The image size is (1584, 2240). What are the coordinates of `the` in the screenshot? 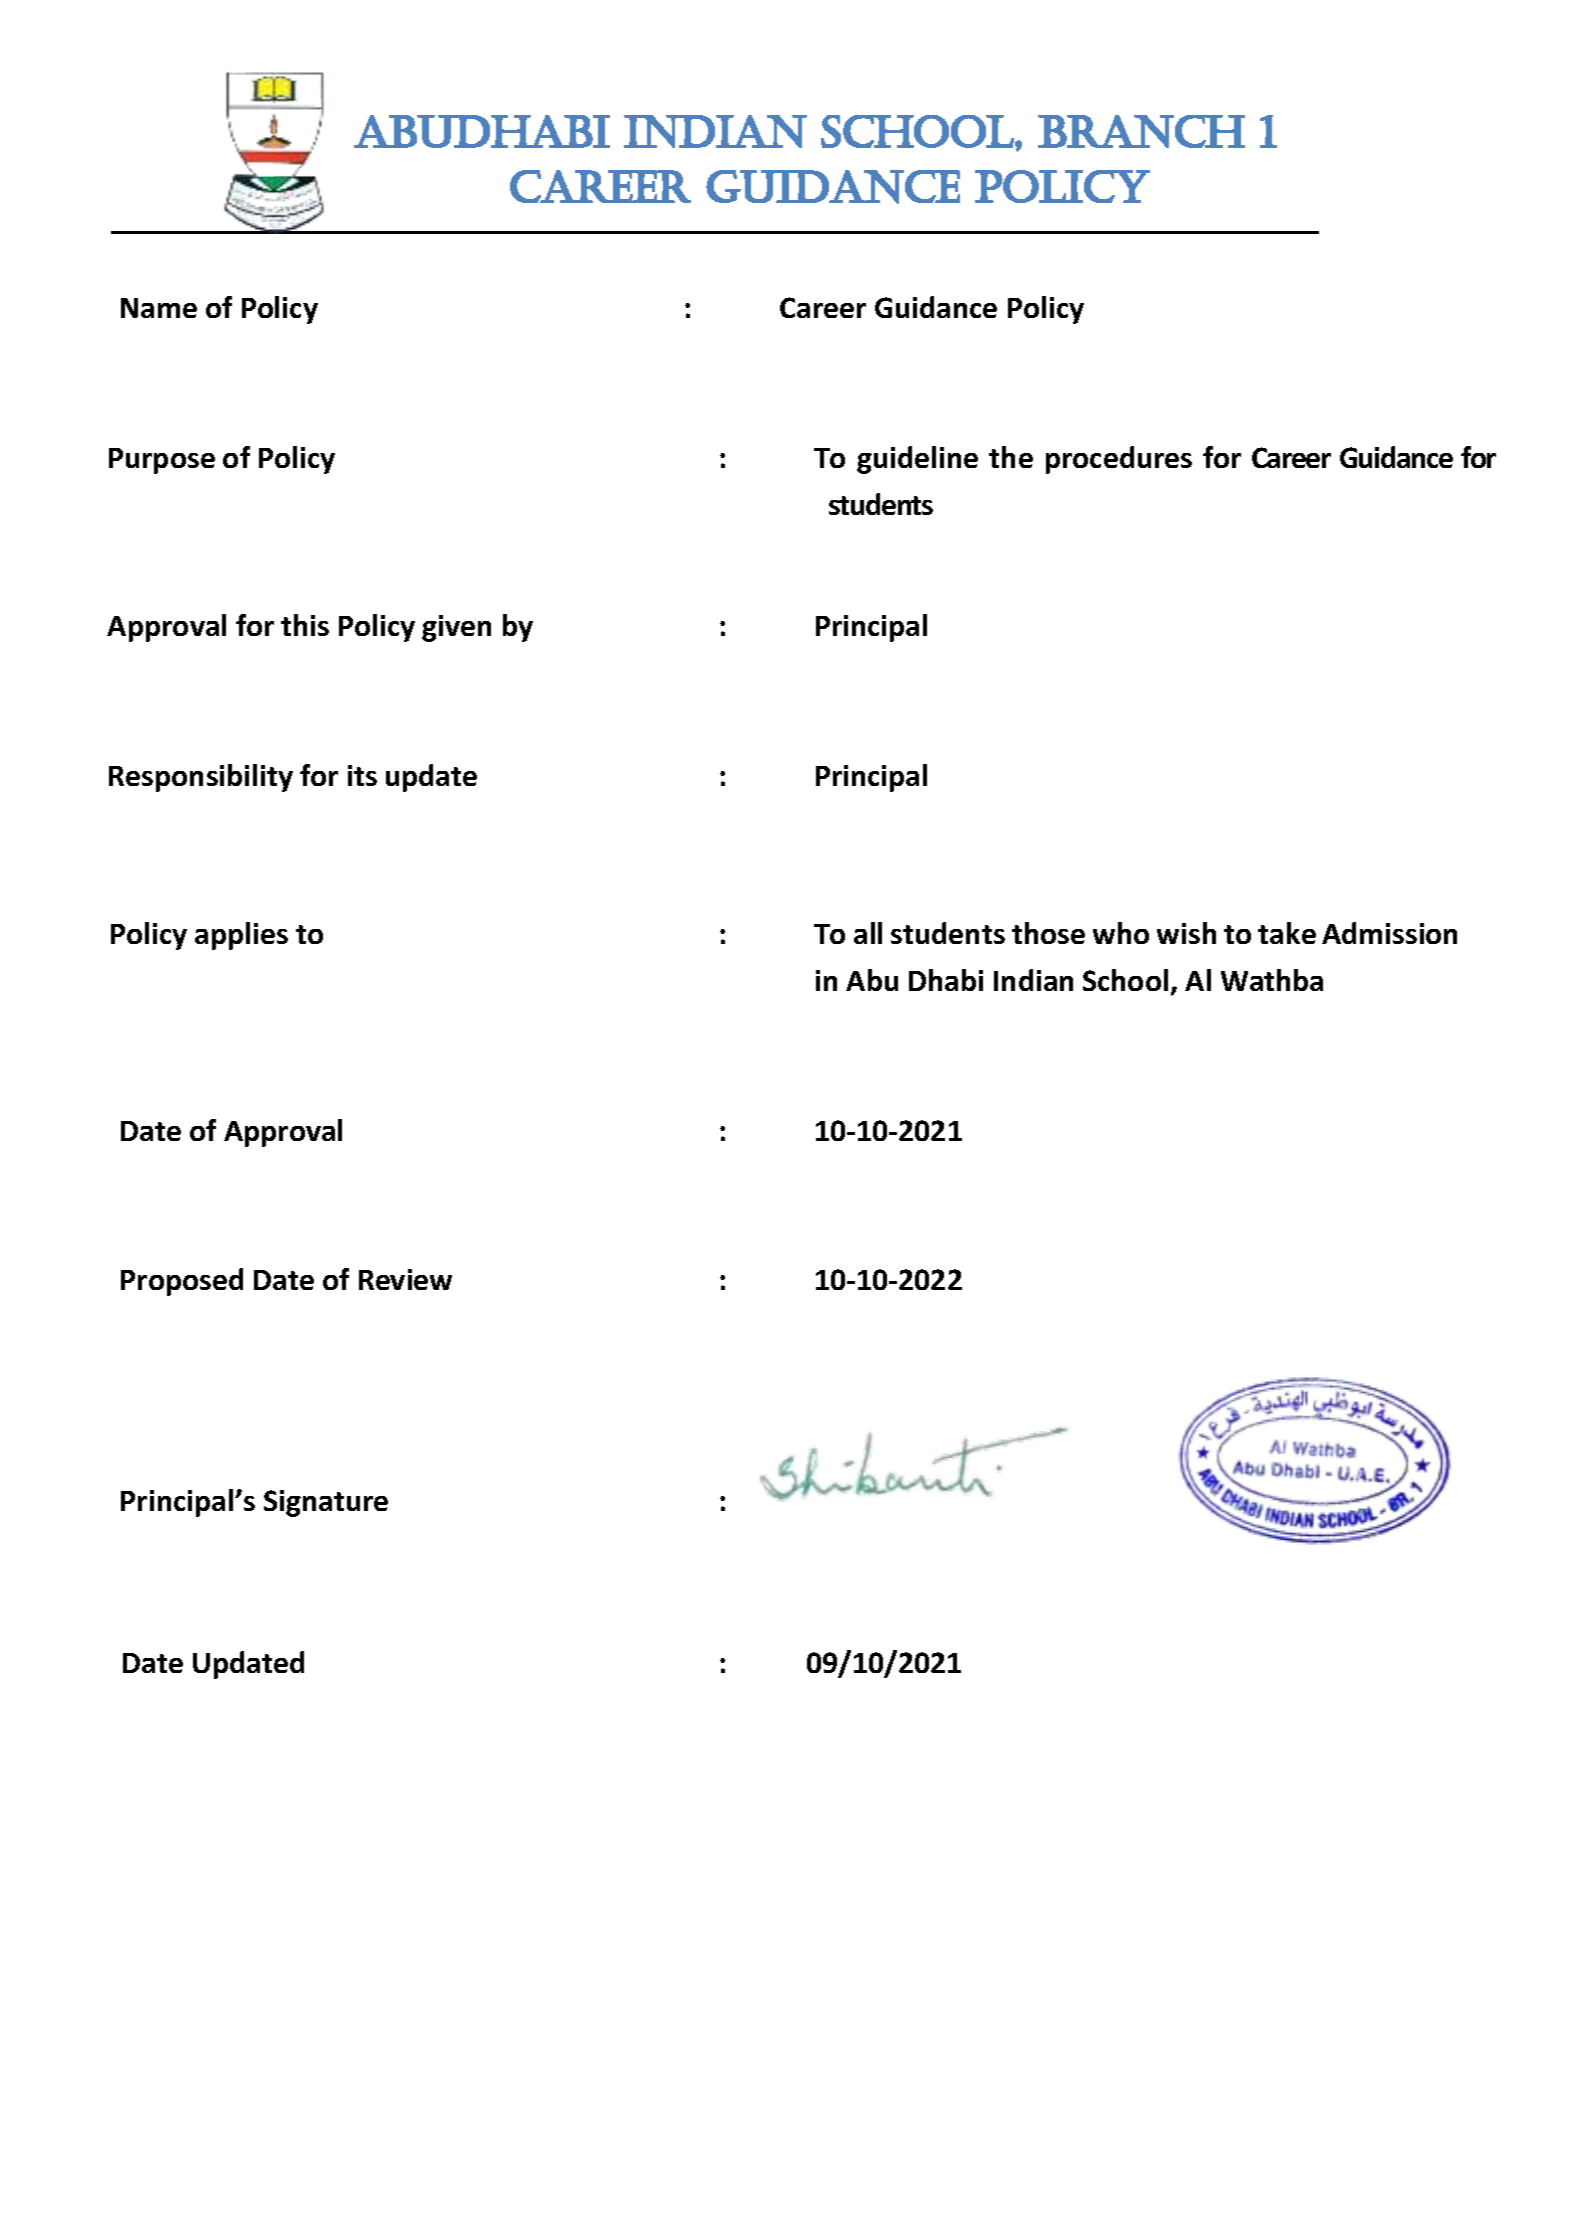 It's located at (1011, 457).
